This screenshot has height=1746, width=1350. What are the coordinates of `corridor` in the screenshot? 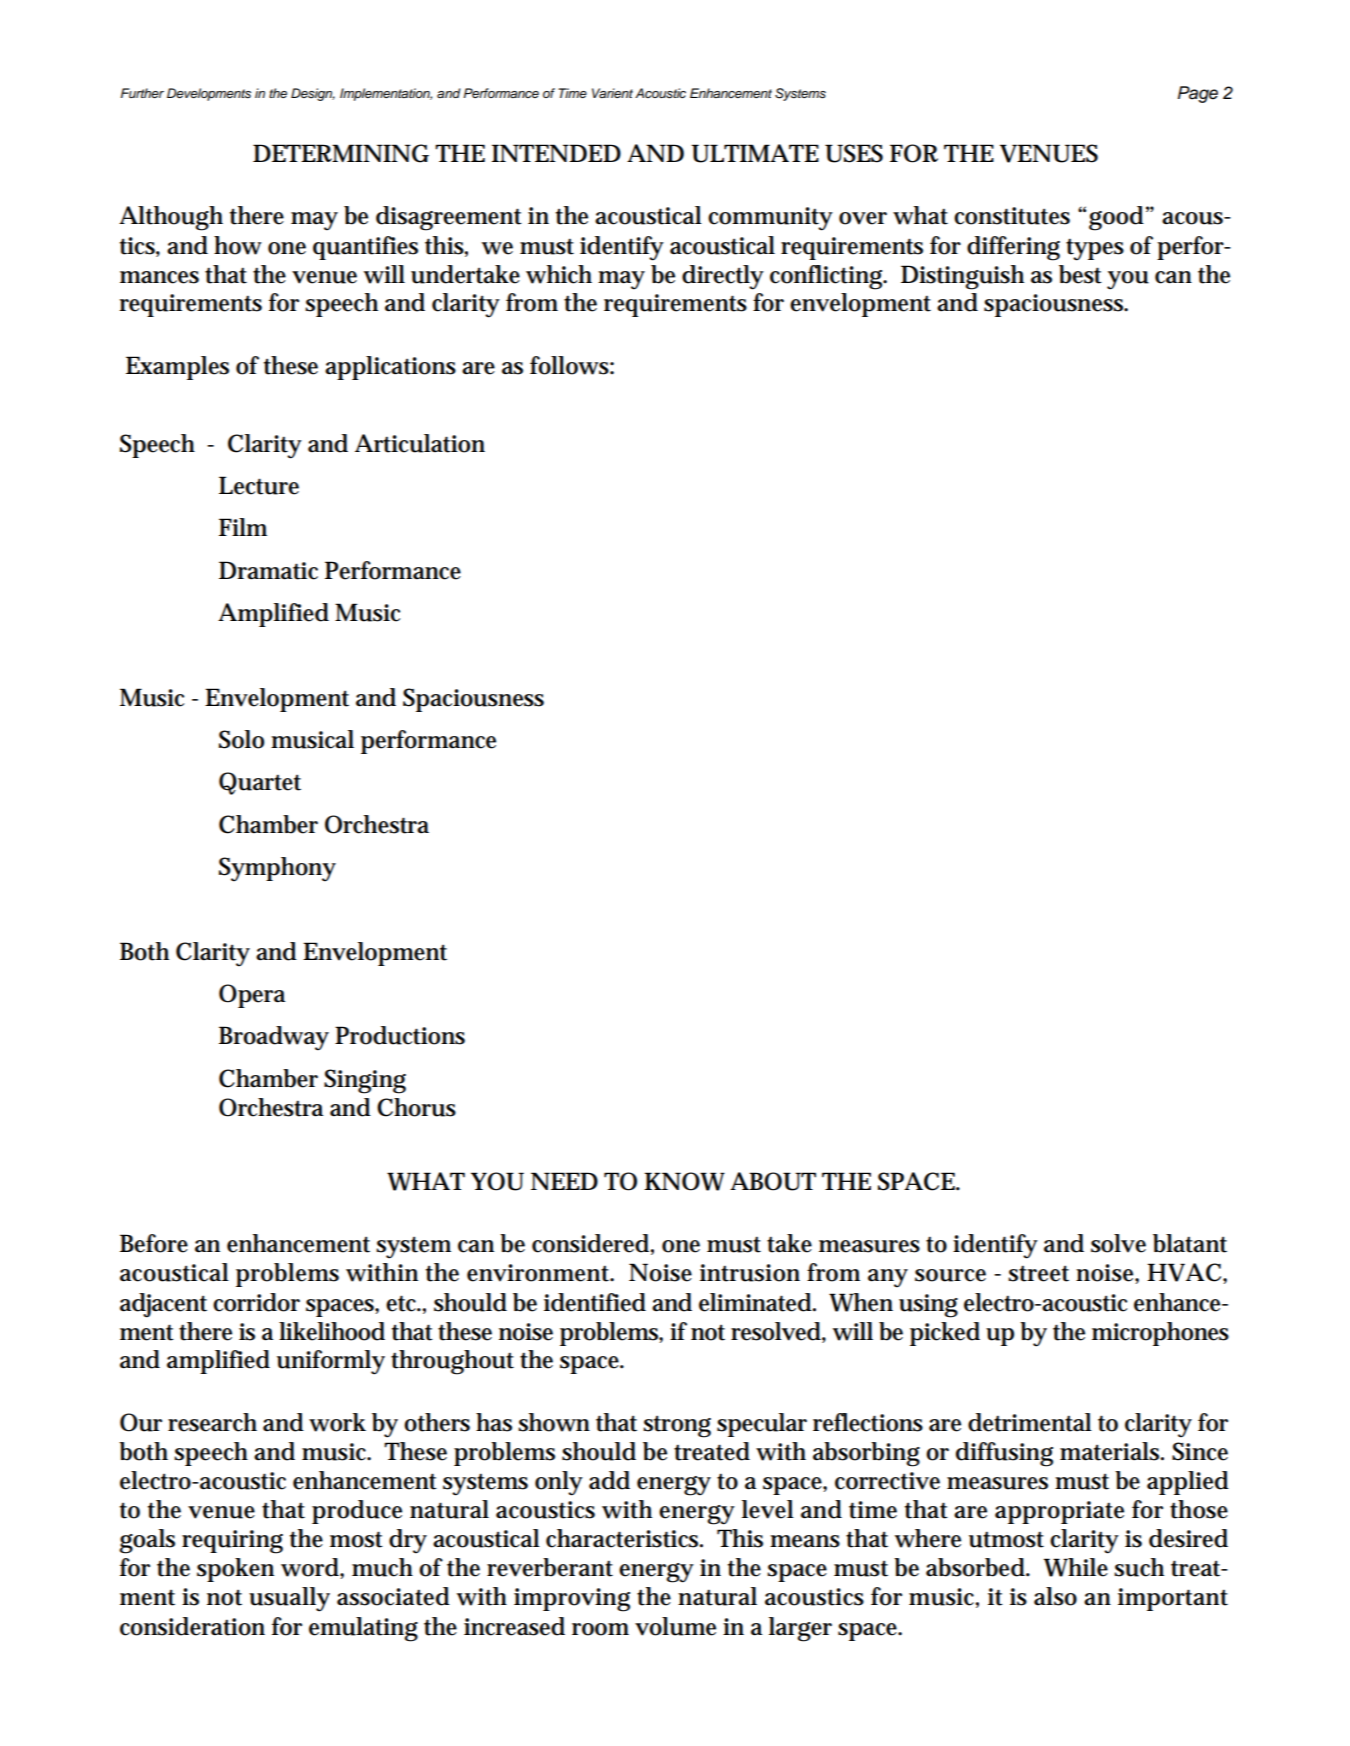 It's located at (256, 1302).
